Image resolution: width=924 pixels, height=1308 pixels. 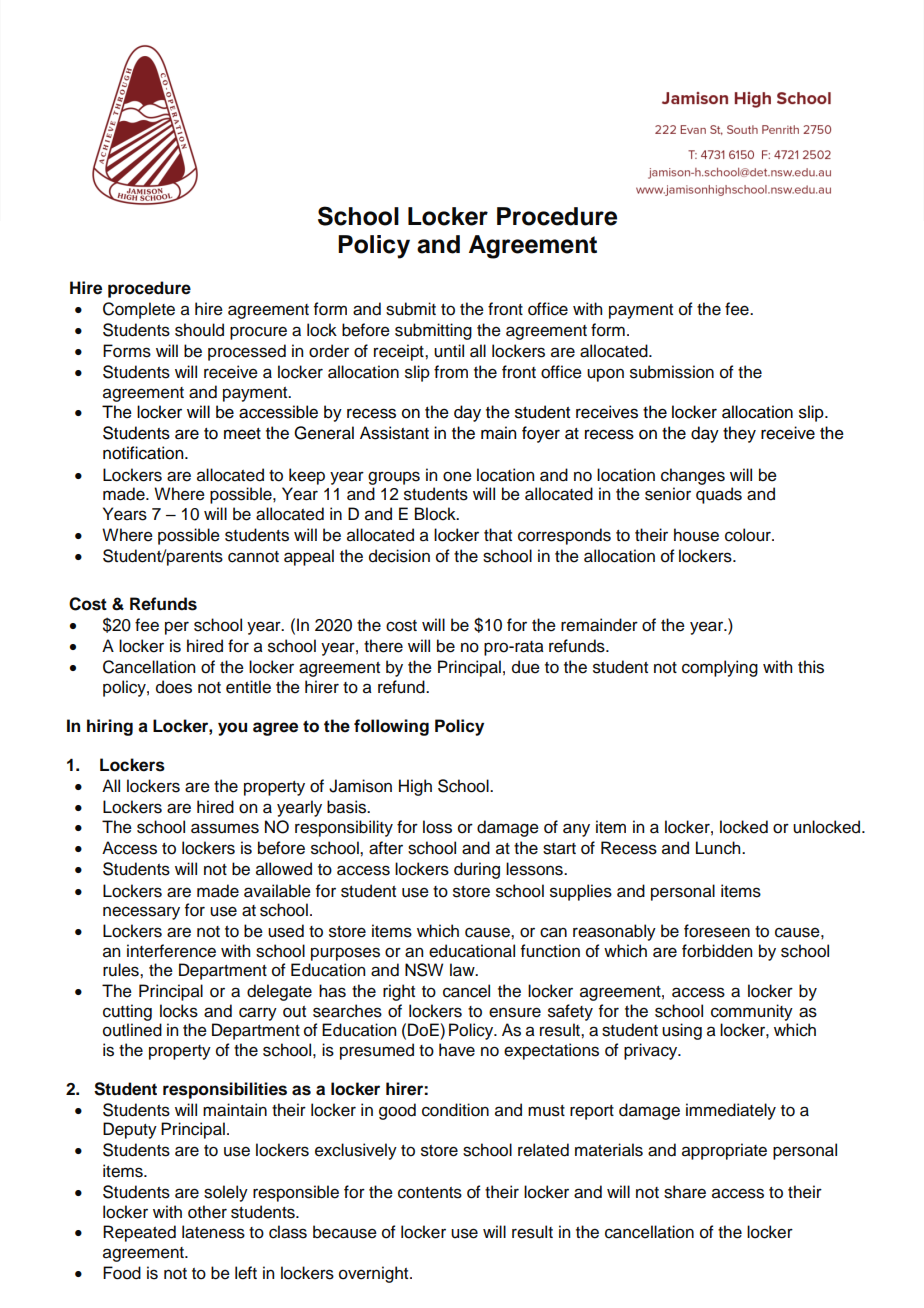 What do you see at coordinates (752, 1012) in the document?
I see `community` at bounding box center [752, 1012].
